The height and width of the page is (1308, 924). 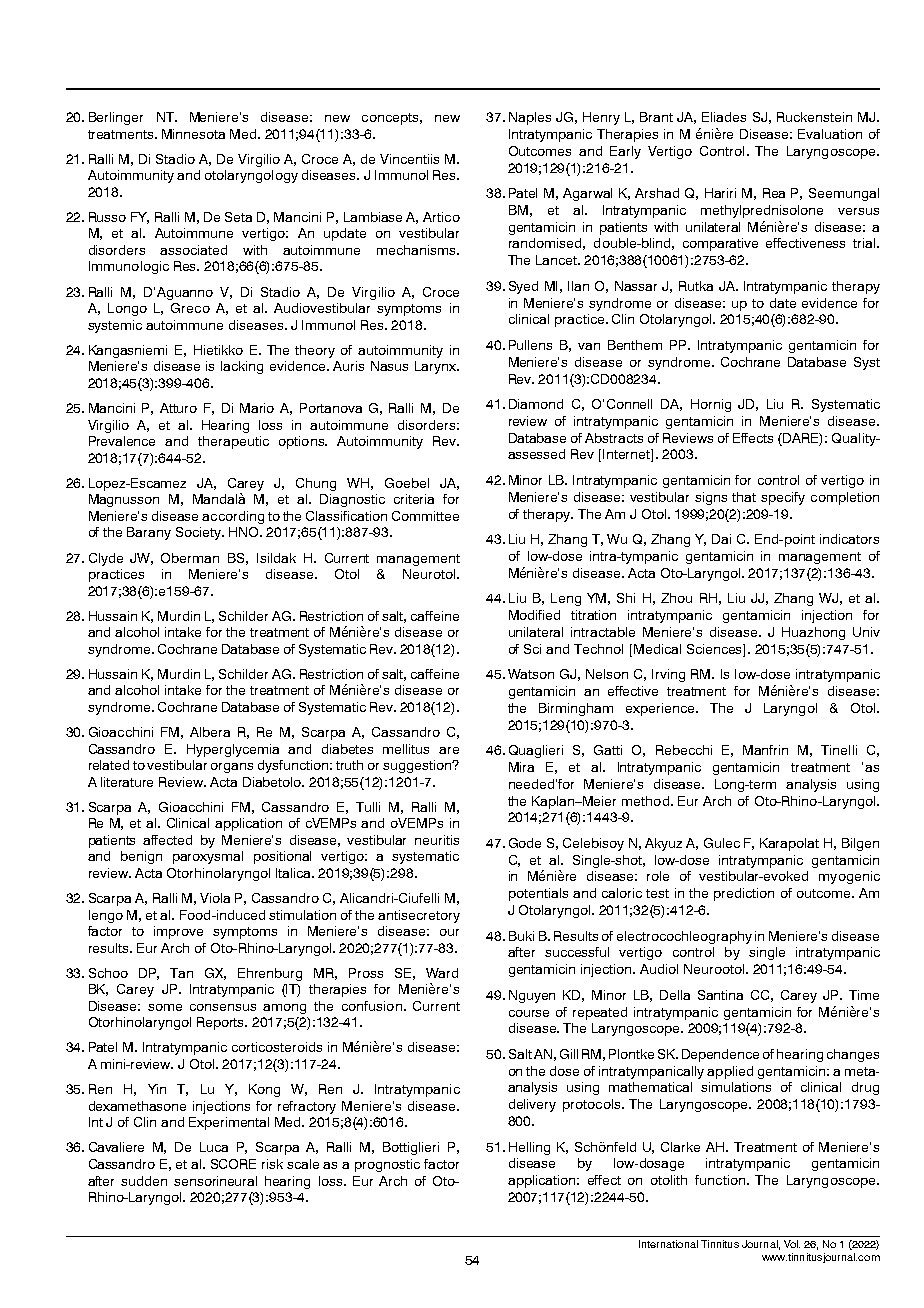 What do you see at coordinates (233, 750) in the page?
I see `Hyperglycemia` at bounding box center [233, 750].
